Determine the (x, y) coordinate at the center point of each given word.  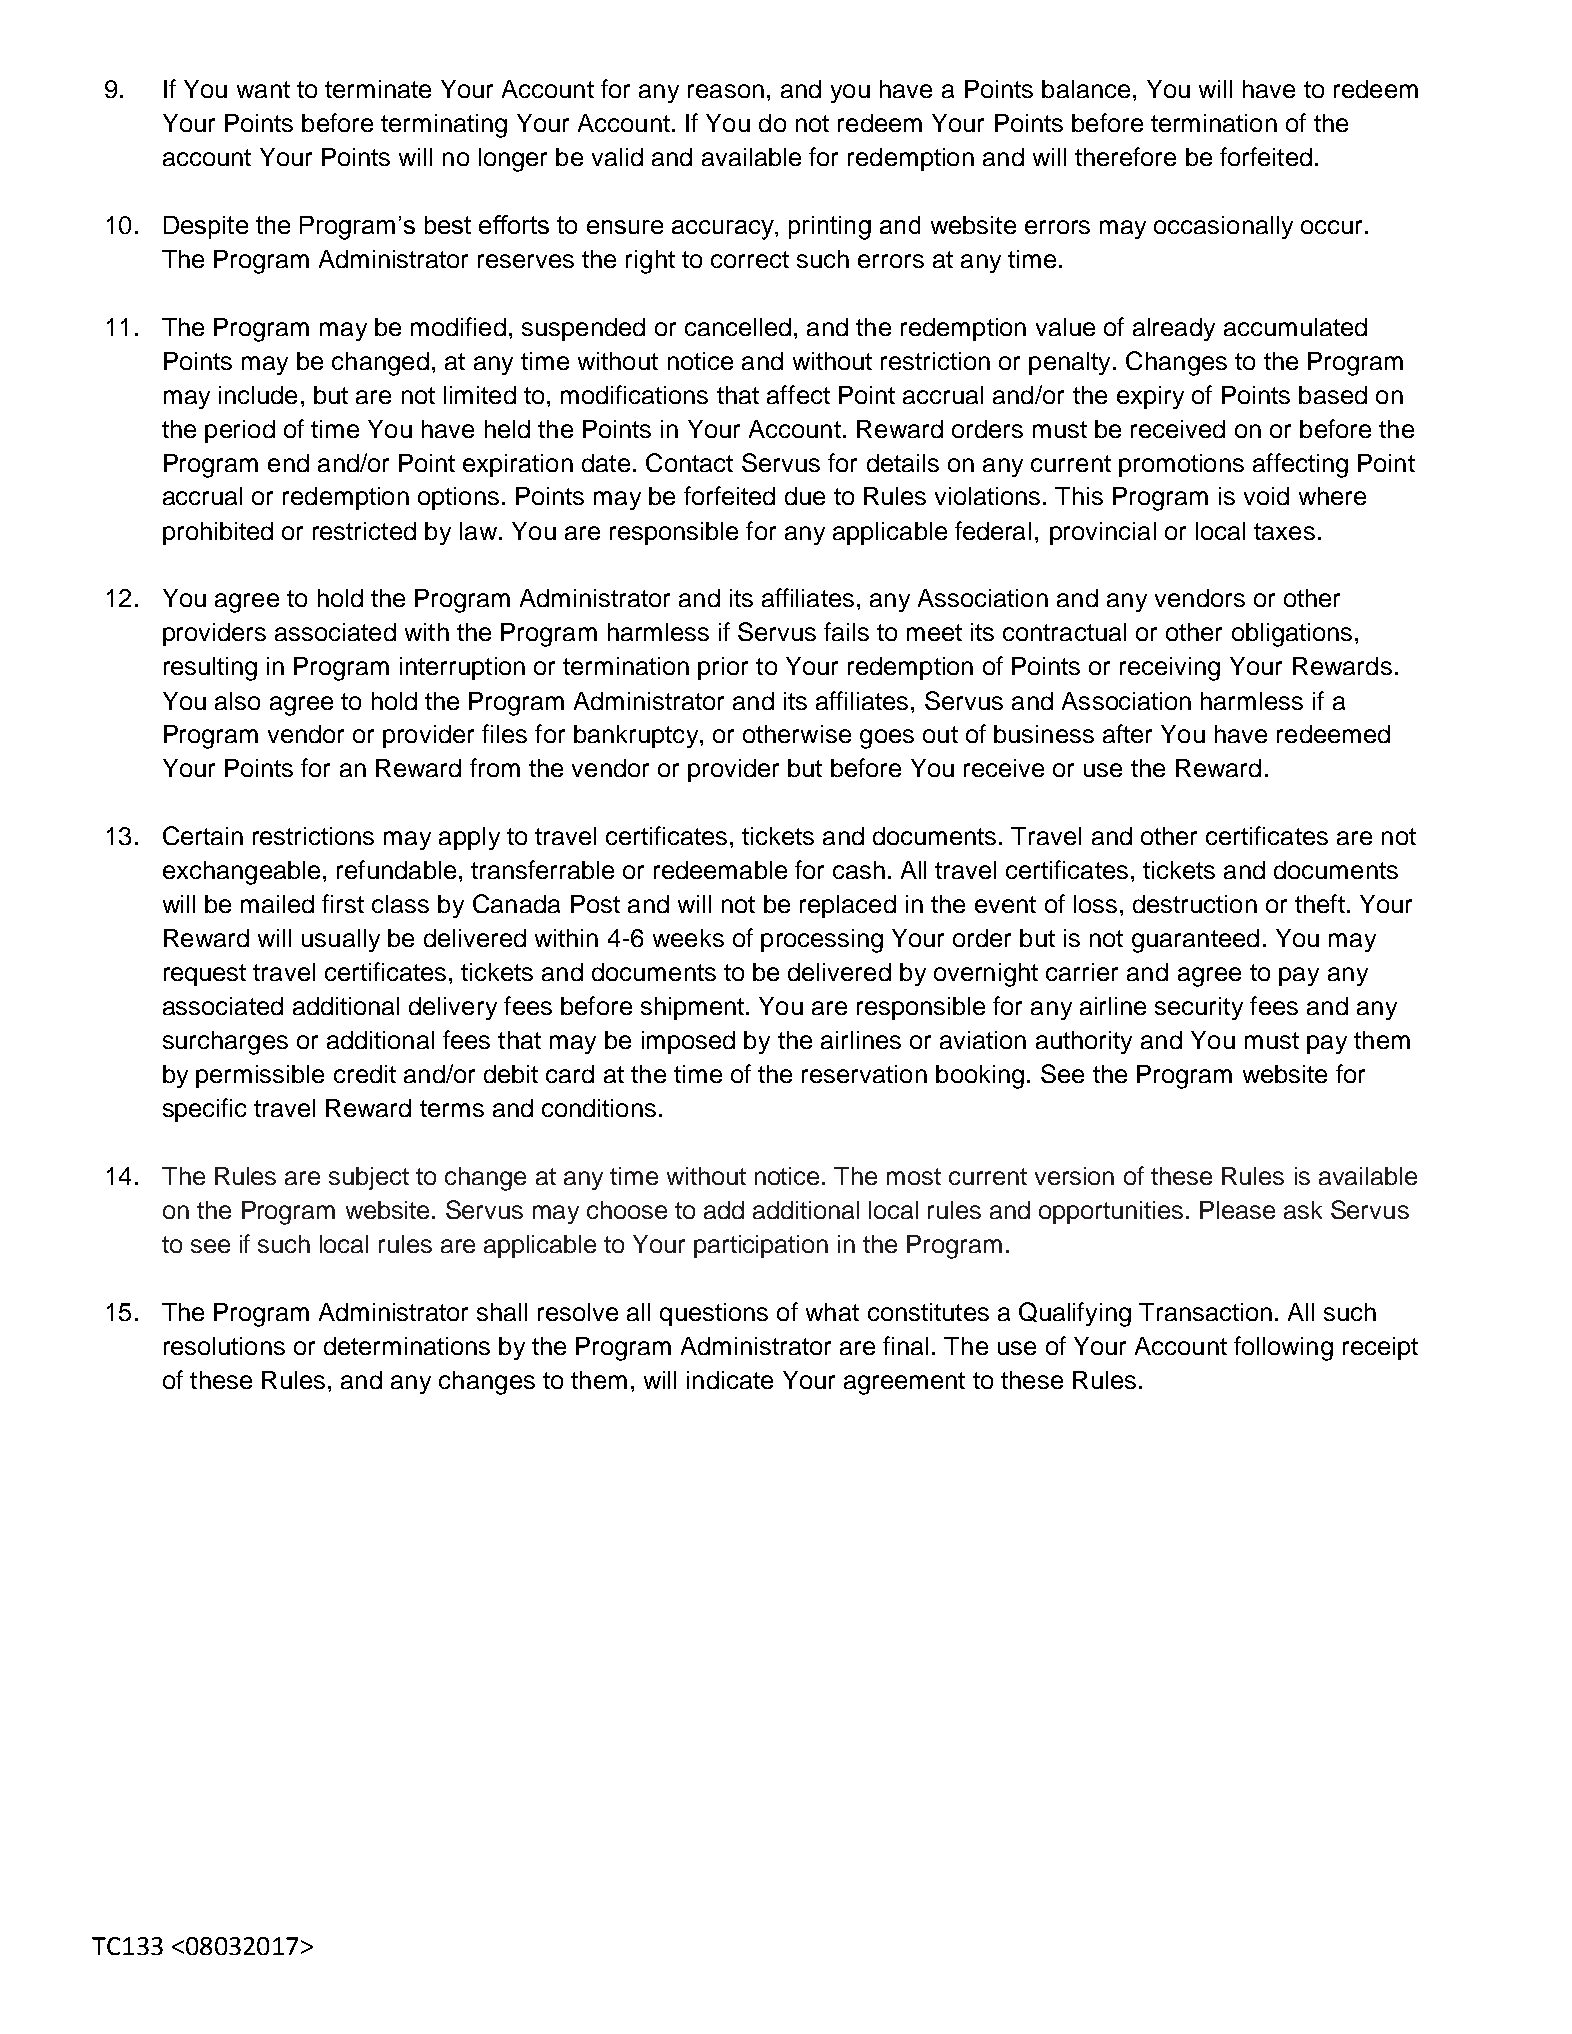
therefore (1125, 156)
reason (726, 91)
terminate (378, 89)
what (832, 1312)
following (1283, 1348)
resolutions (224, 1346)
